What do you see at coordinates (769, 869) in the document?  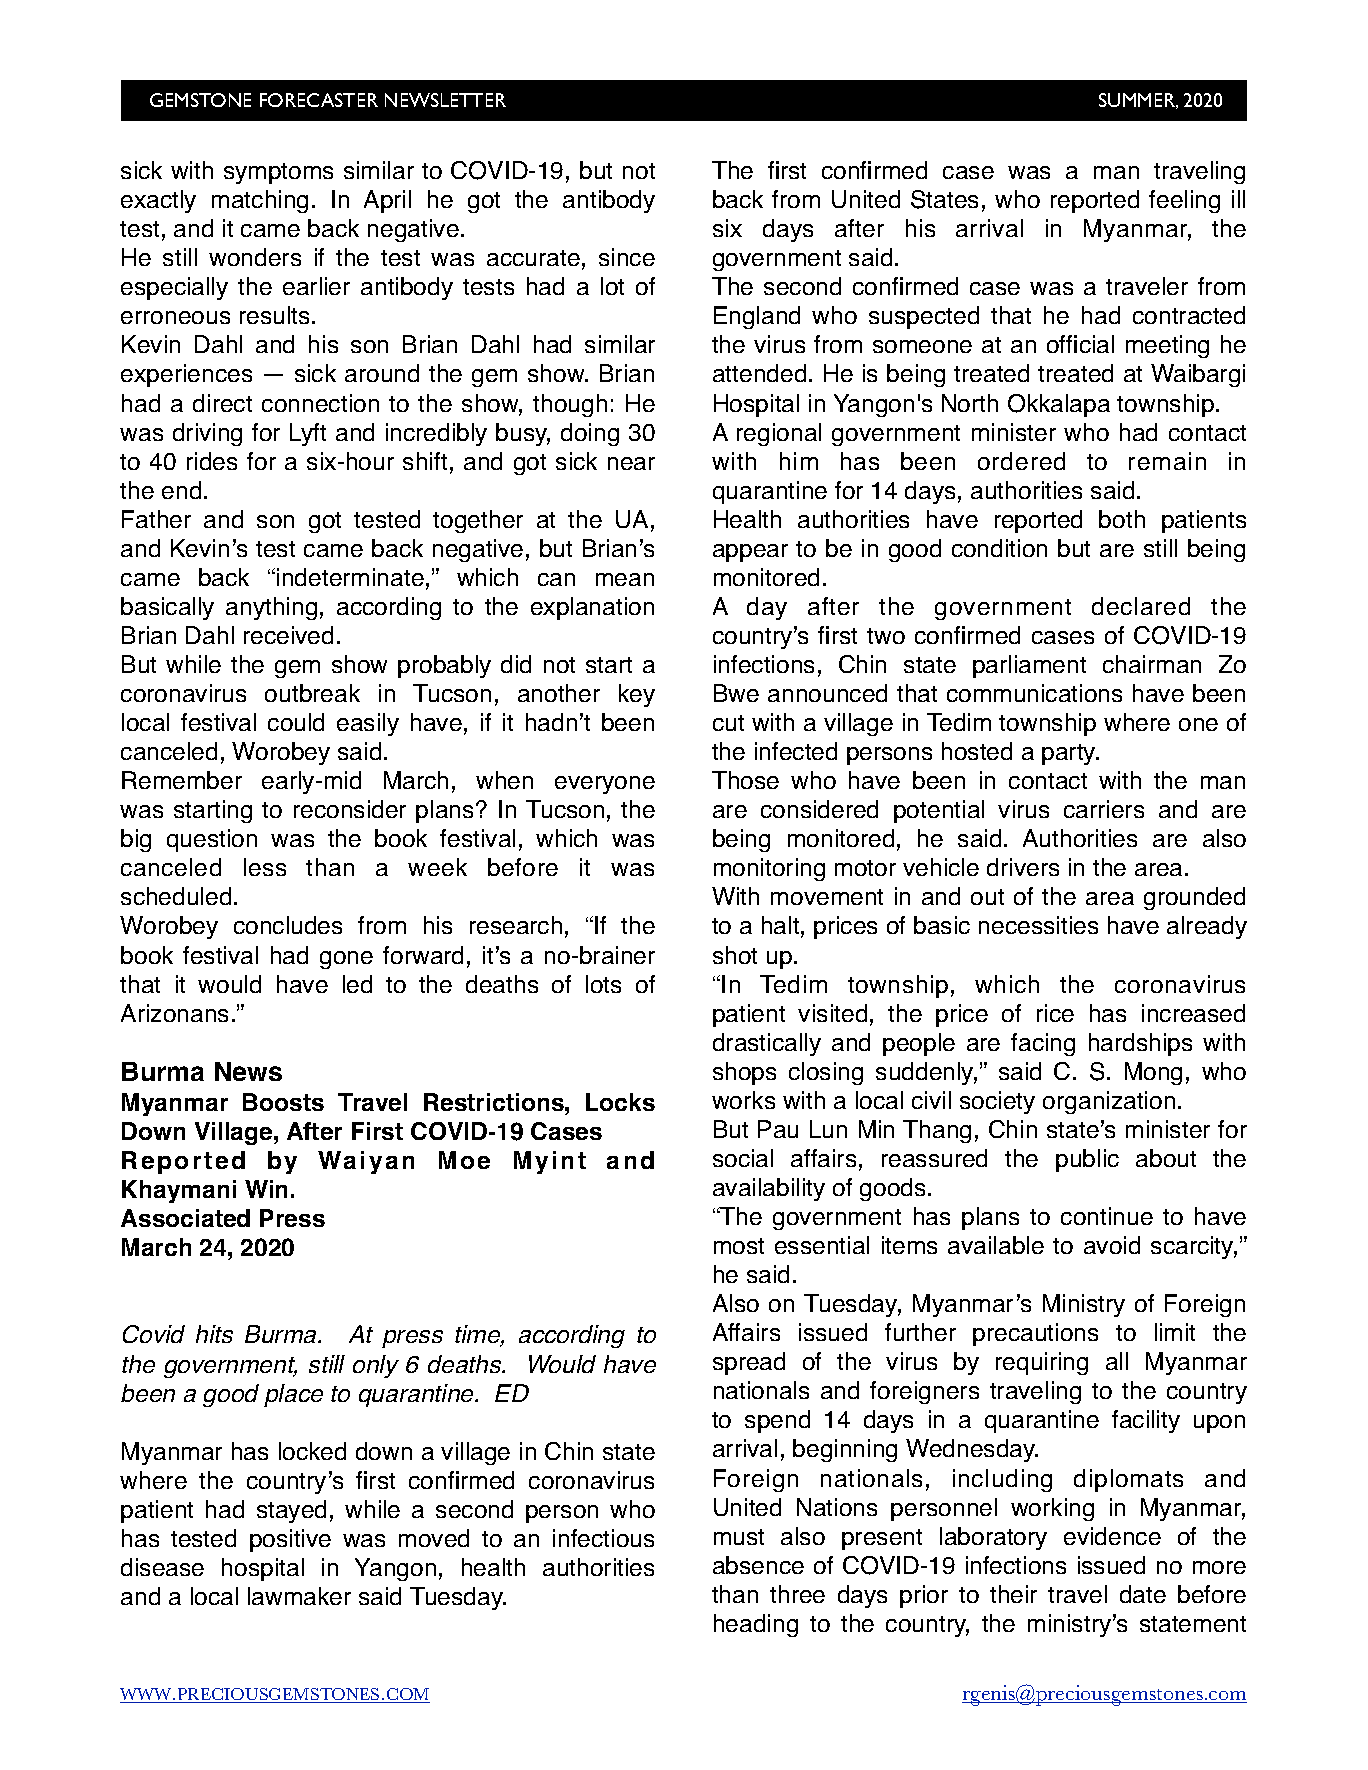 I see `monitoring` at bounding box center [769, 869].
